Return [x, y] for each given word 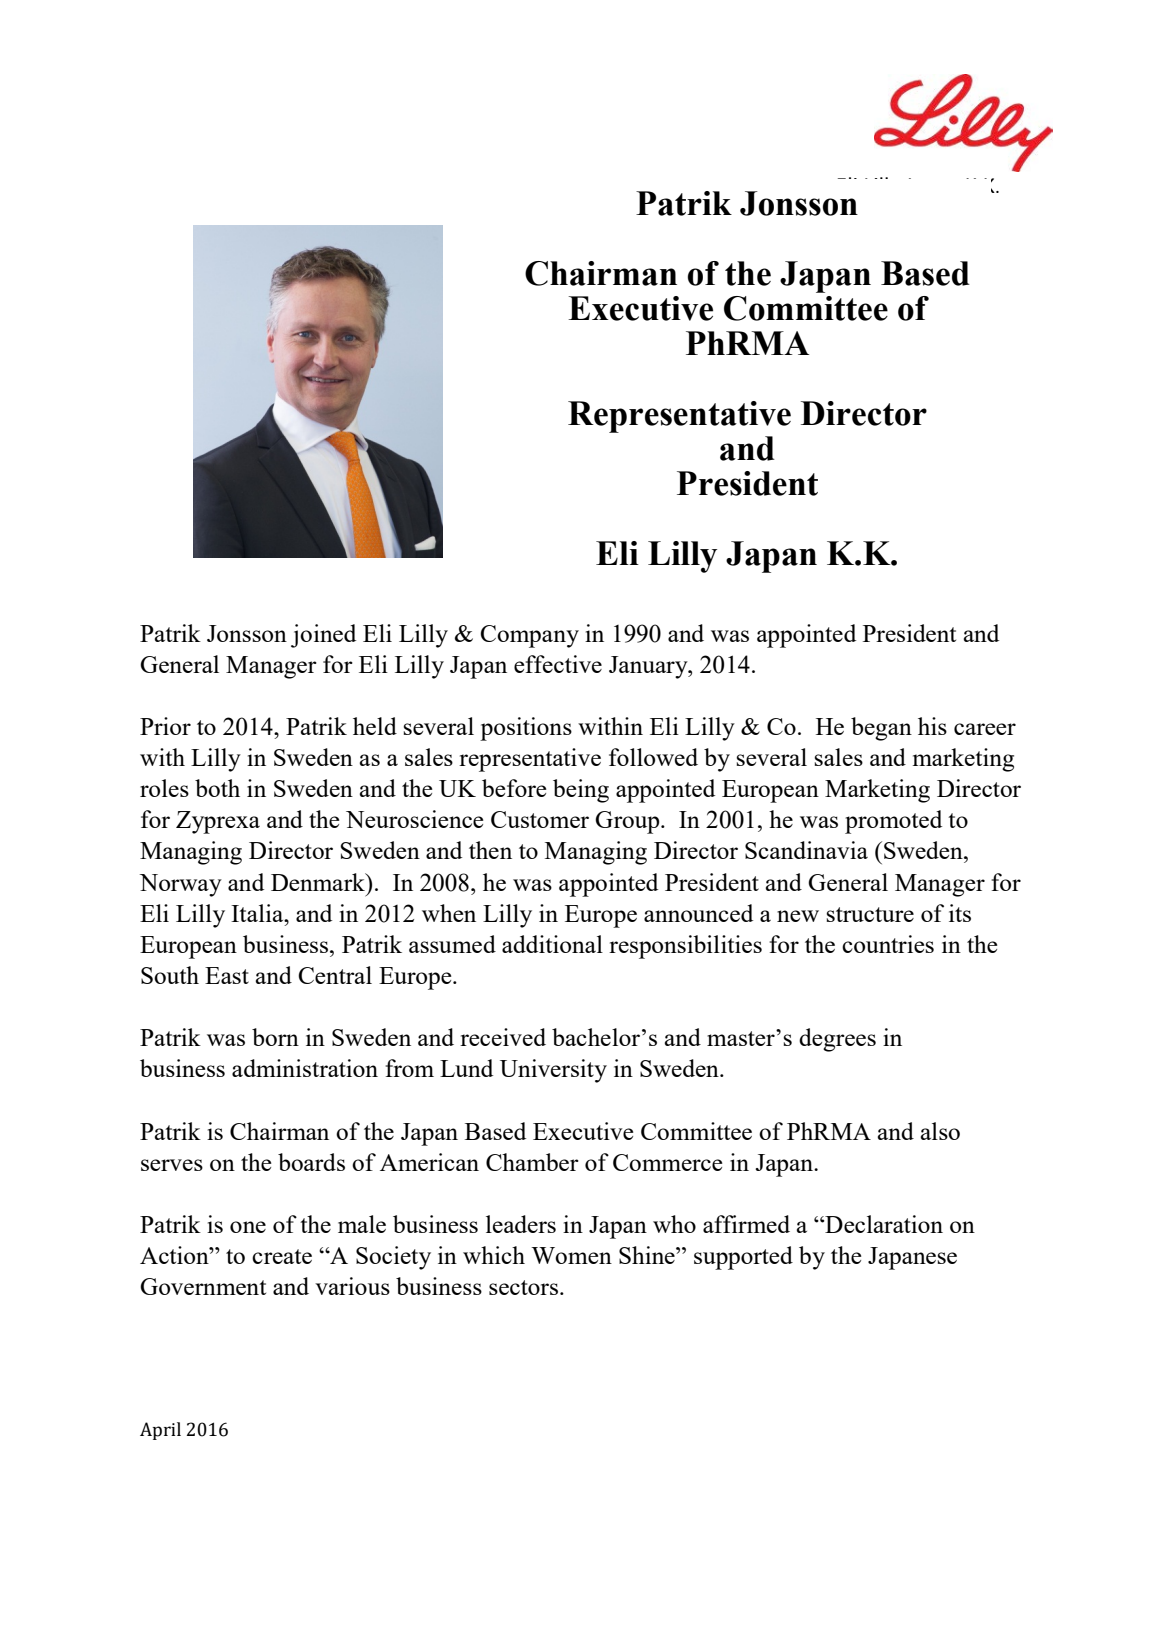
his [932, 726]
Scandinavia [806, 850]
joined [323, 636]
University [553, 1071]
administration [305, 1068]
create [282, 1256]
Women [571, 1255]
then [490, 850]
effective [558, 664]
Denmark [319, 882]
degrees [837, 1040]
